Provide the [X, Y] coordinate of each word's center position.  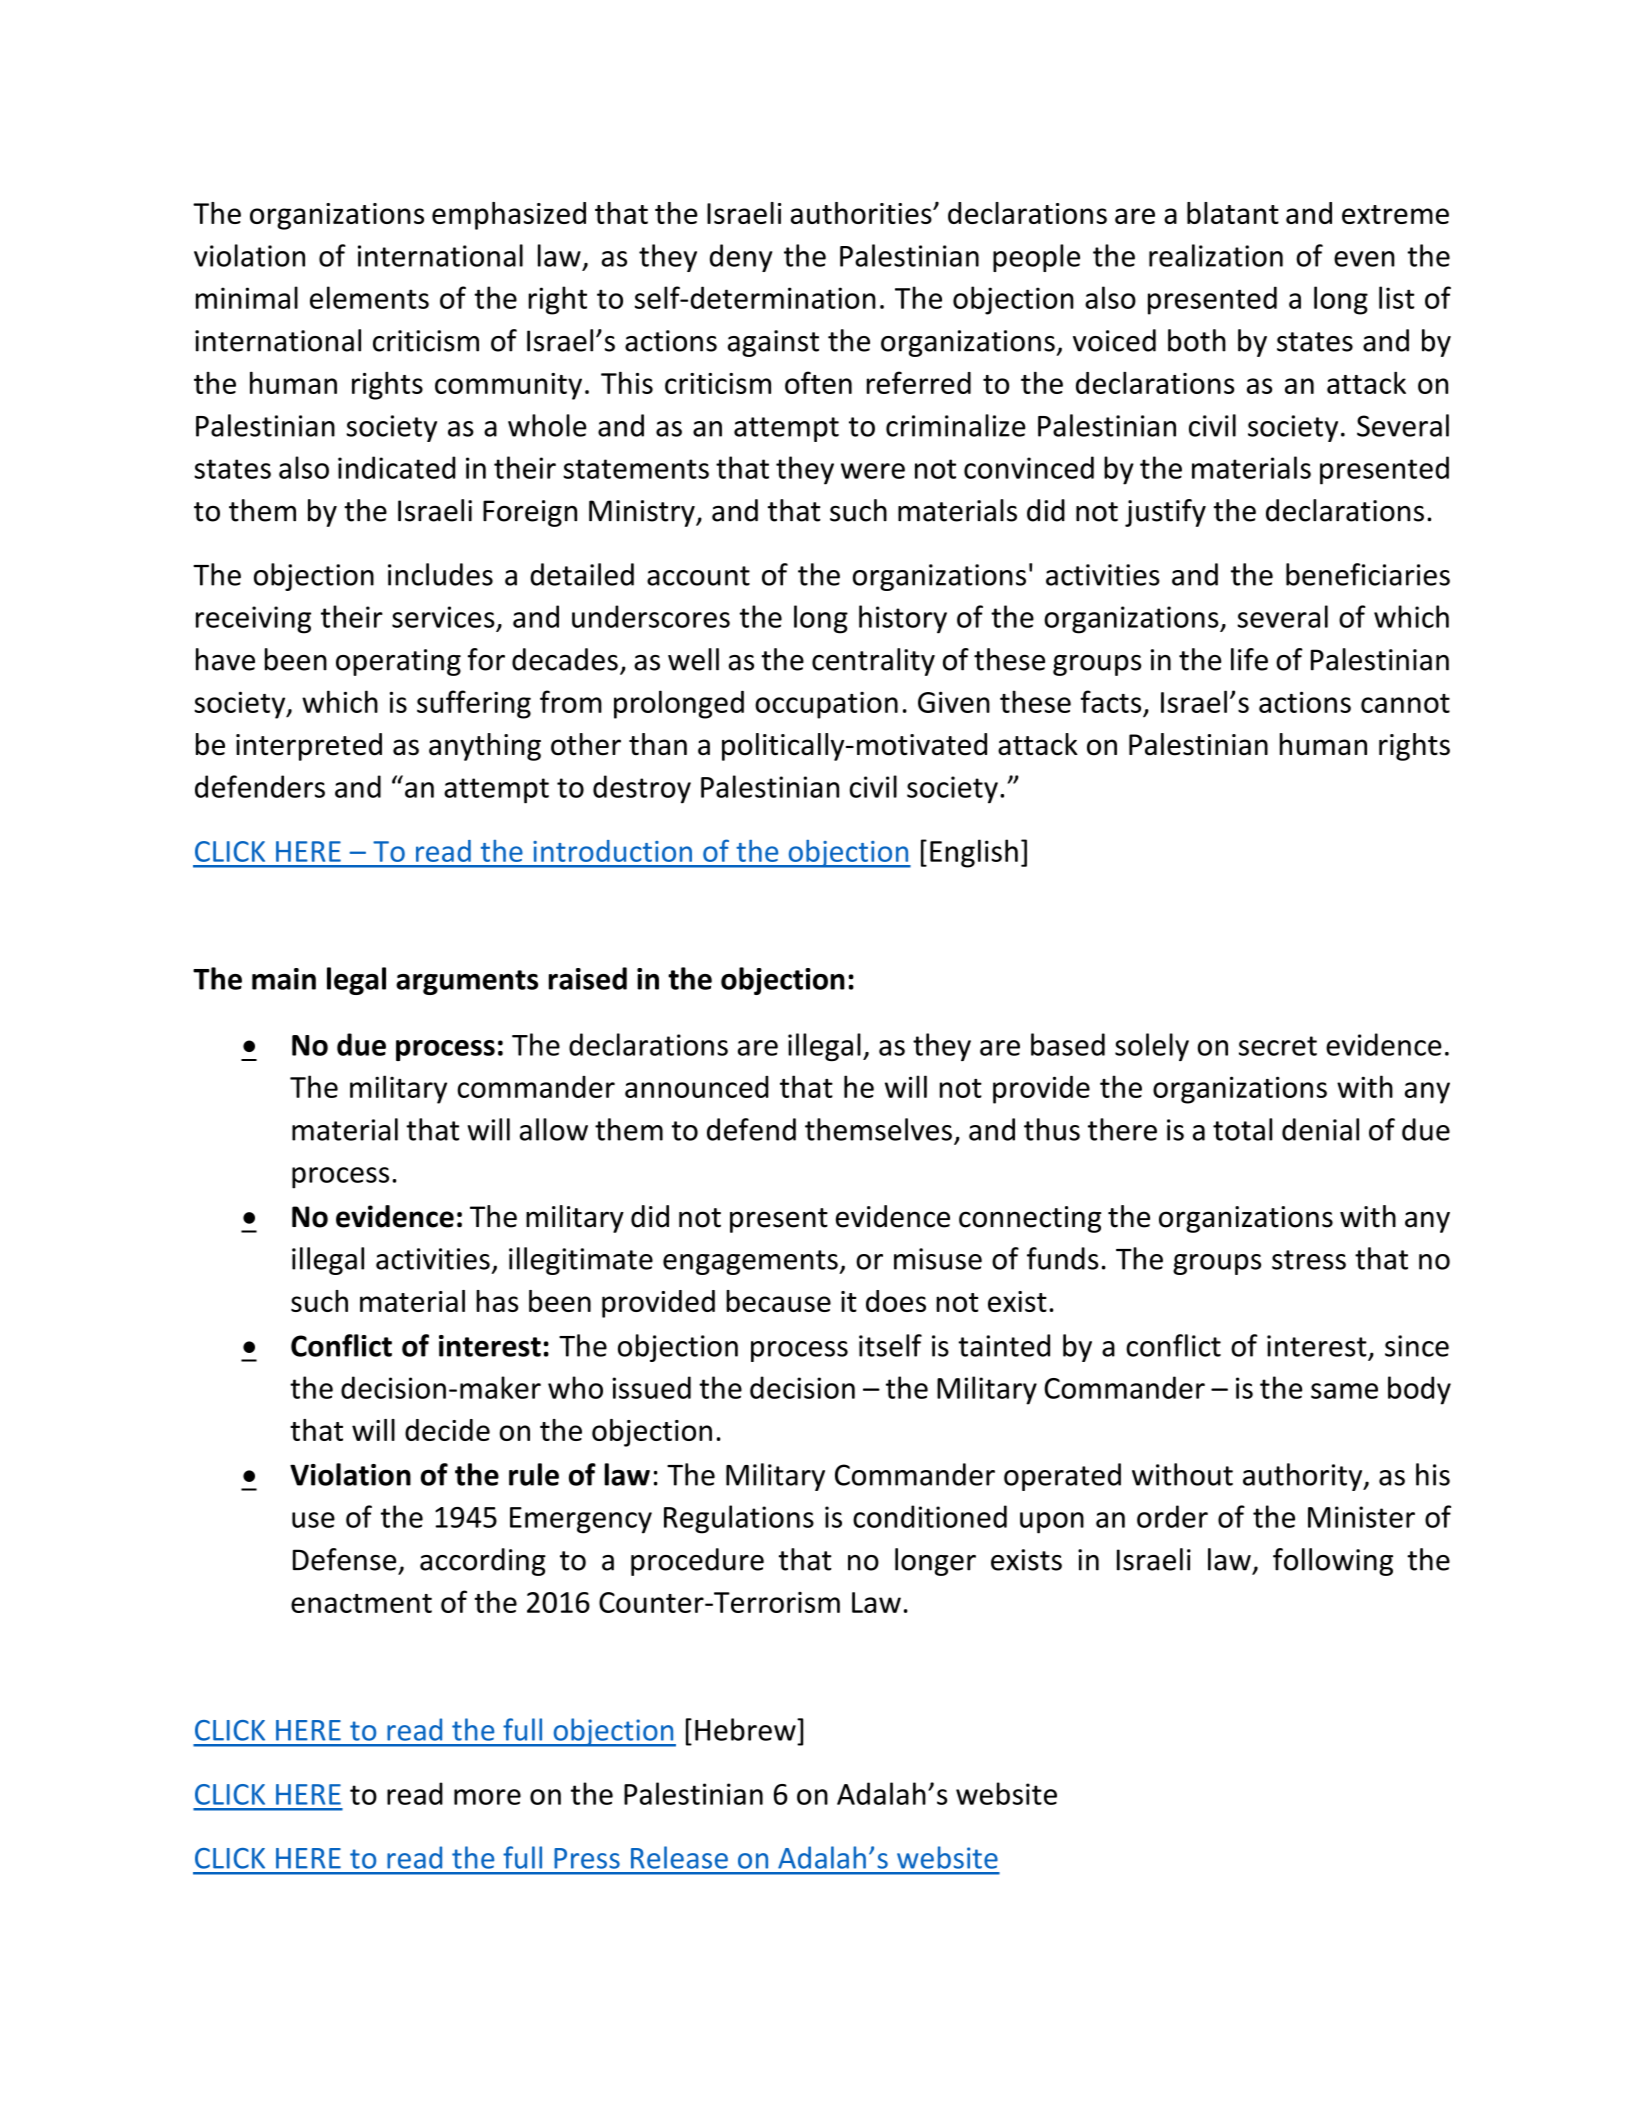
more [487, 1797]
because [778, 1301]
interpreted [309, 747]
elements [369, 297]
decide [447, 1430]
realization [1216, 255]
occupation [826, 705]
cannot [1405, 703]
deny [741, 258]
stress [1309, 1260]
